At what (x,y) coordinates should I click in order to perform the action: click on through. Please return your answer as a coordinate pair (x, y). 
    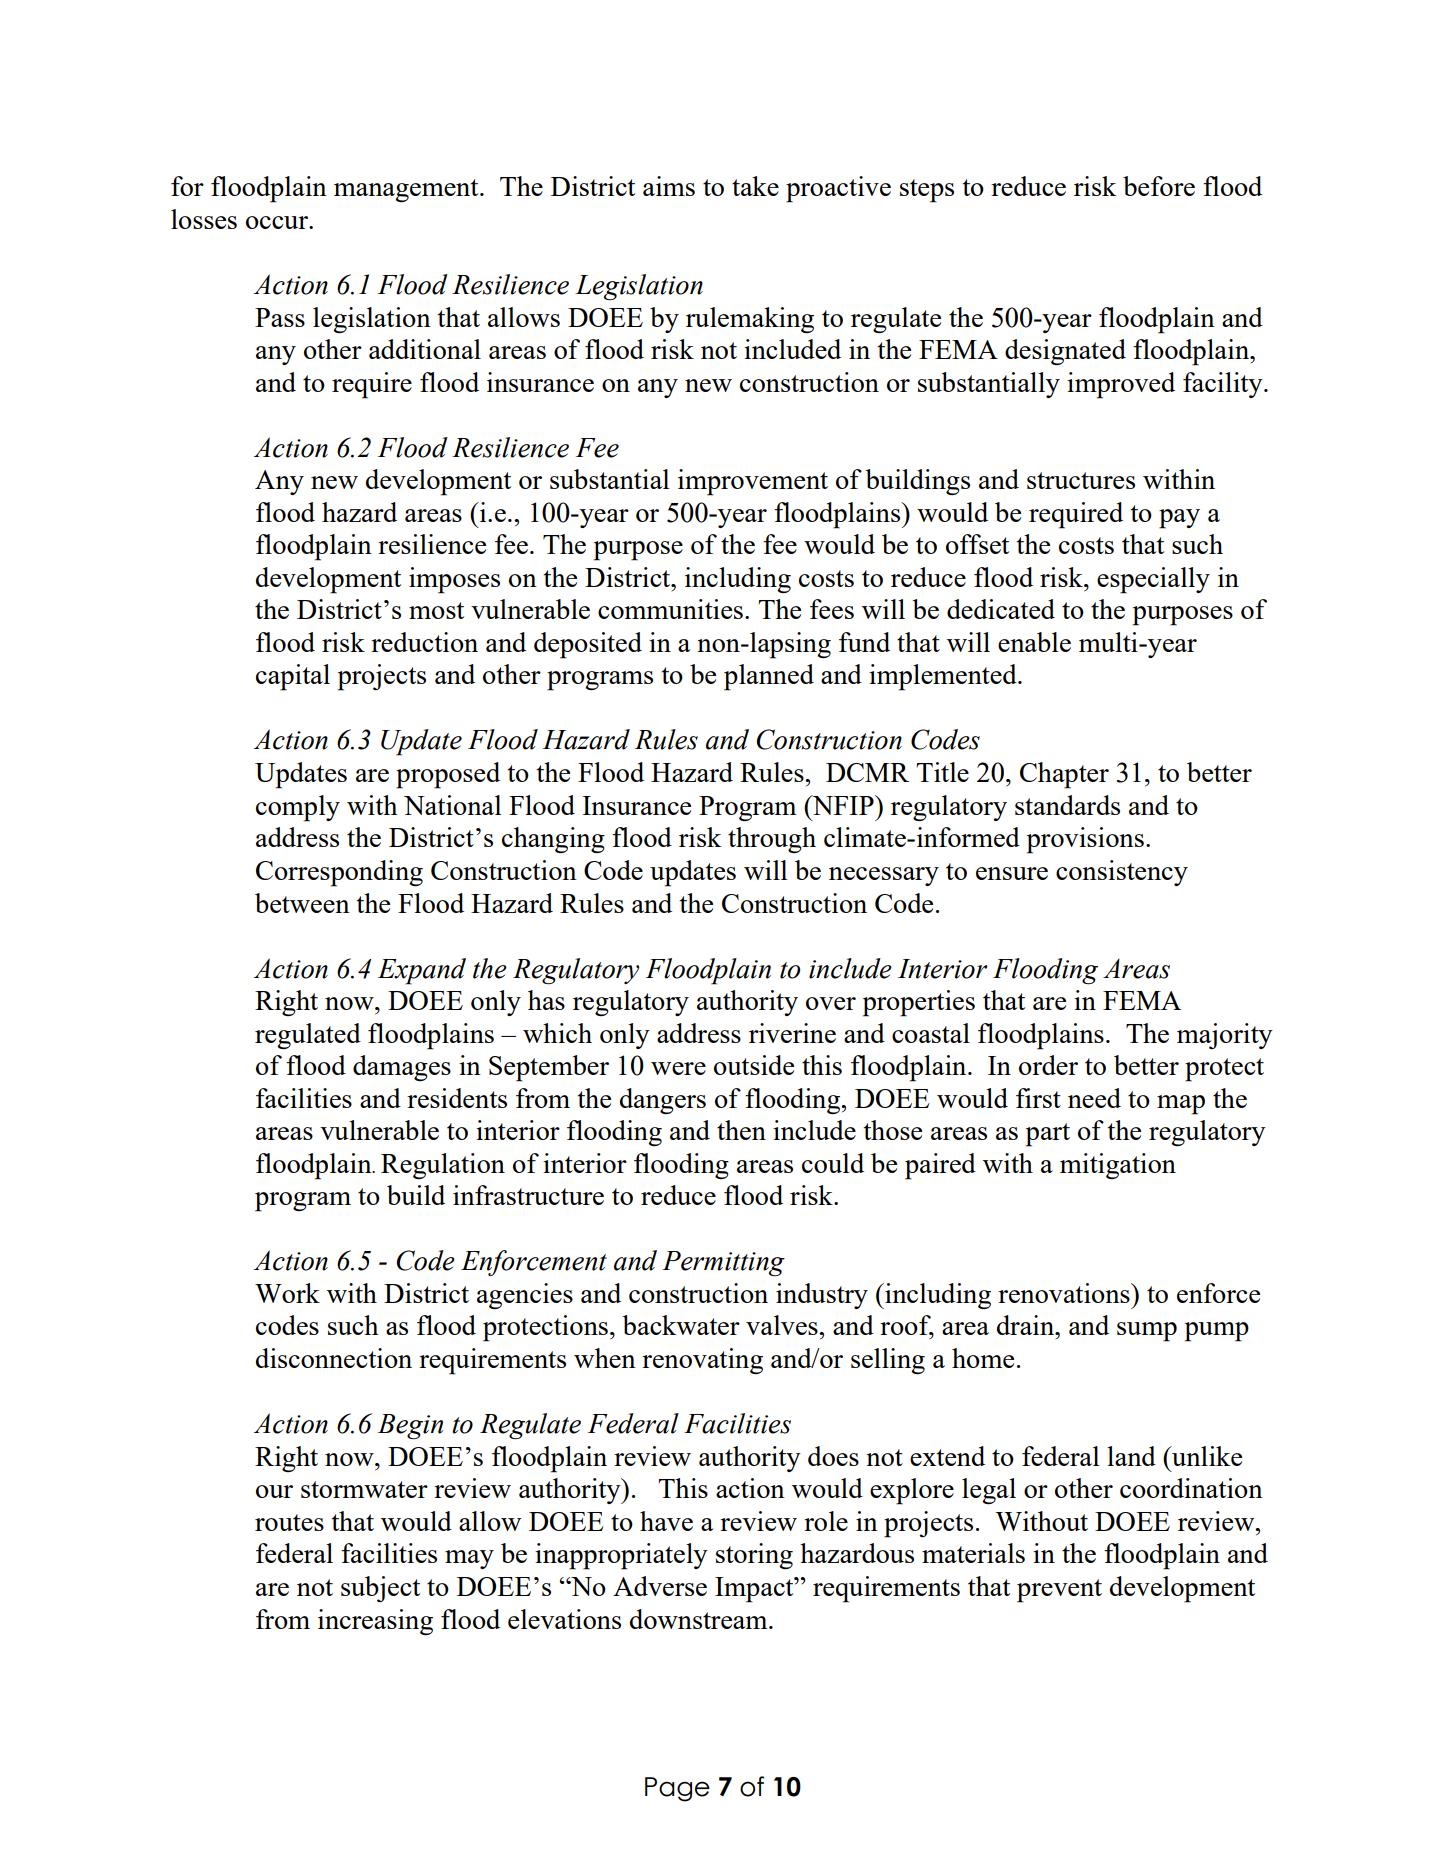
    Looking at the image, I should click on (772, 840).
